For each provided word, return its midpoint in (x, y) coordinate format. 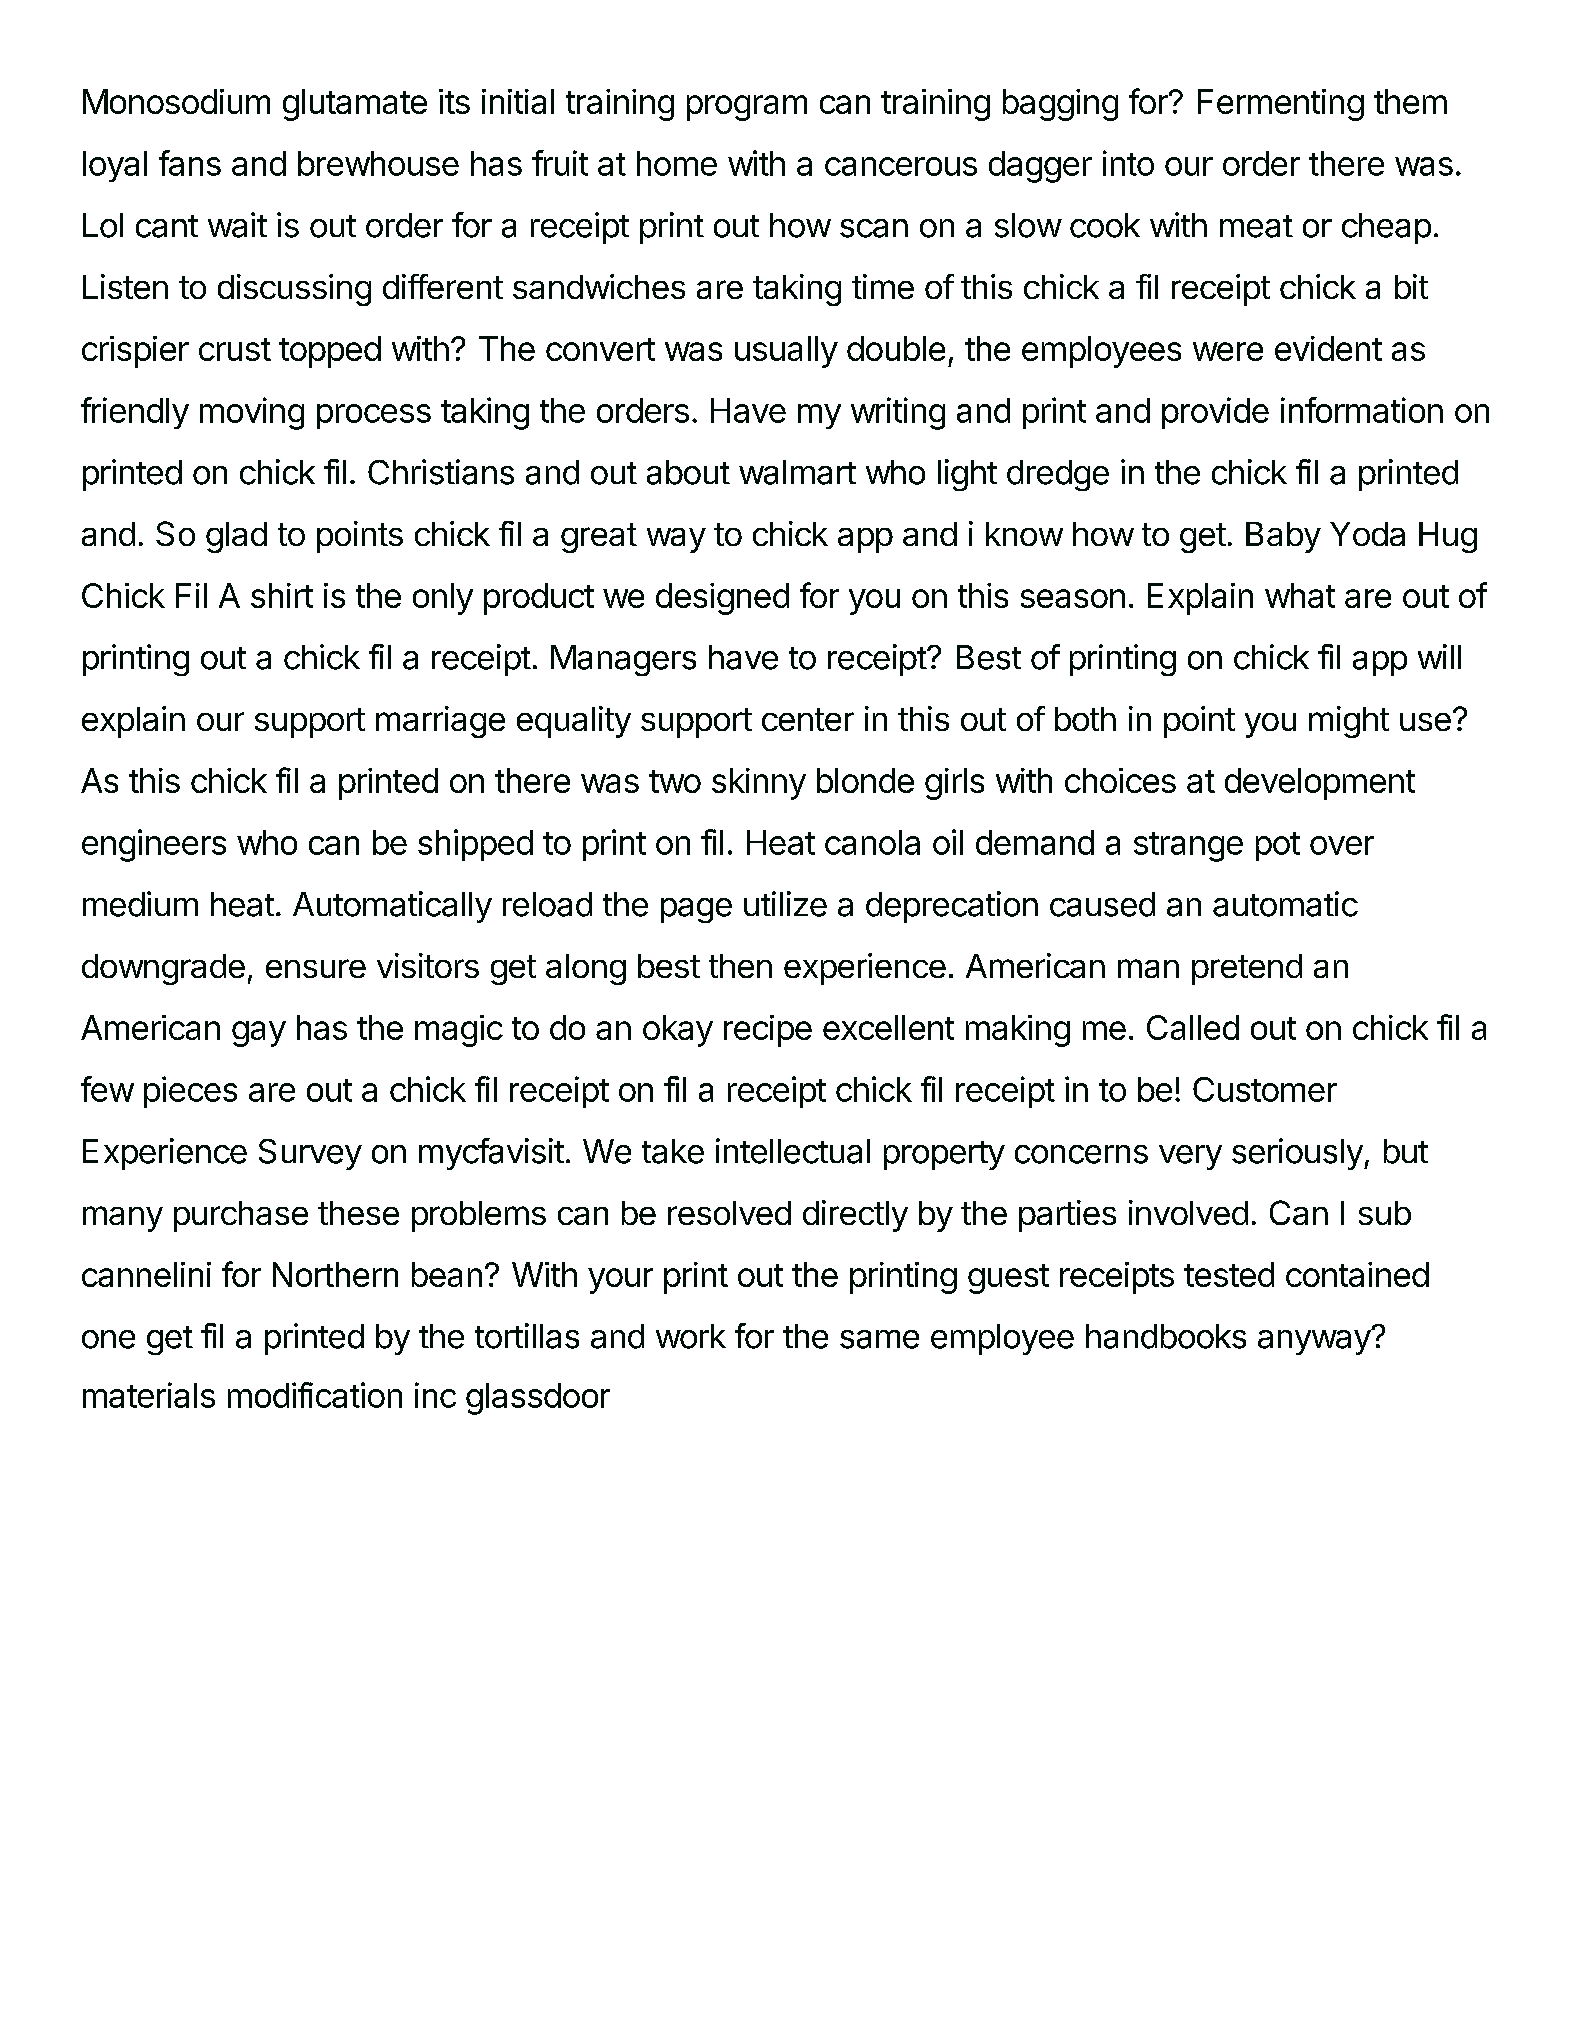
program (747, 108)
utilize (785, 904)
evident (1328, 348)
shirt (282, 595)
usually (786, 352)
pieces (190, 1092)
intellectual (793, 1151)
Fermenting (1281, 105)
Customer (1265, 1089)
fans (190, 163)
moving (252, 413)
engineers (154, 845)
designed (722, 599)
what (1300, 595)
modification (315, 1395)
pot (1278, 846)
